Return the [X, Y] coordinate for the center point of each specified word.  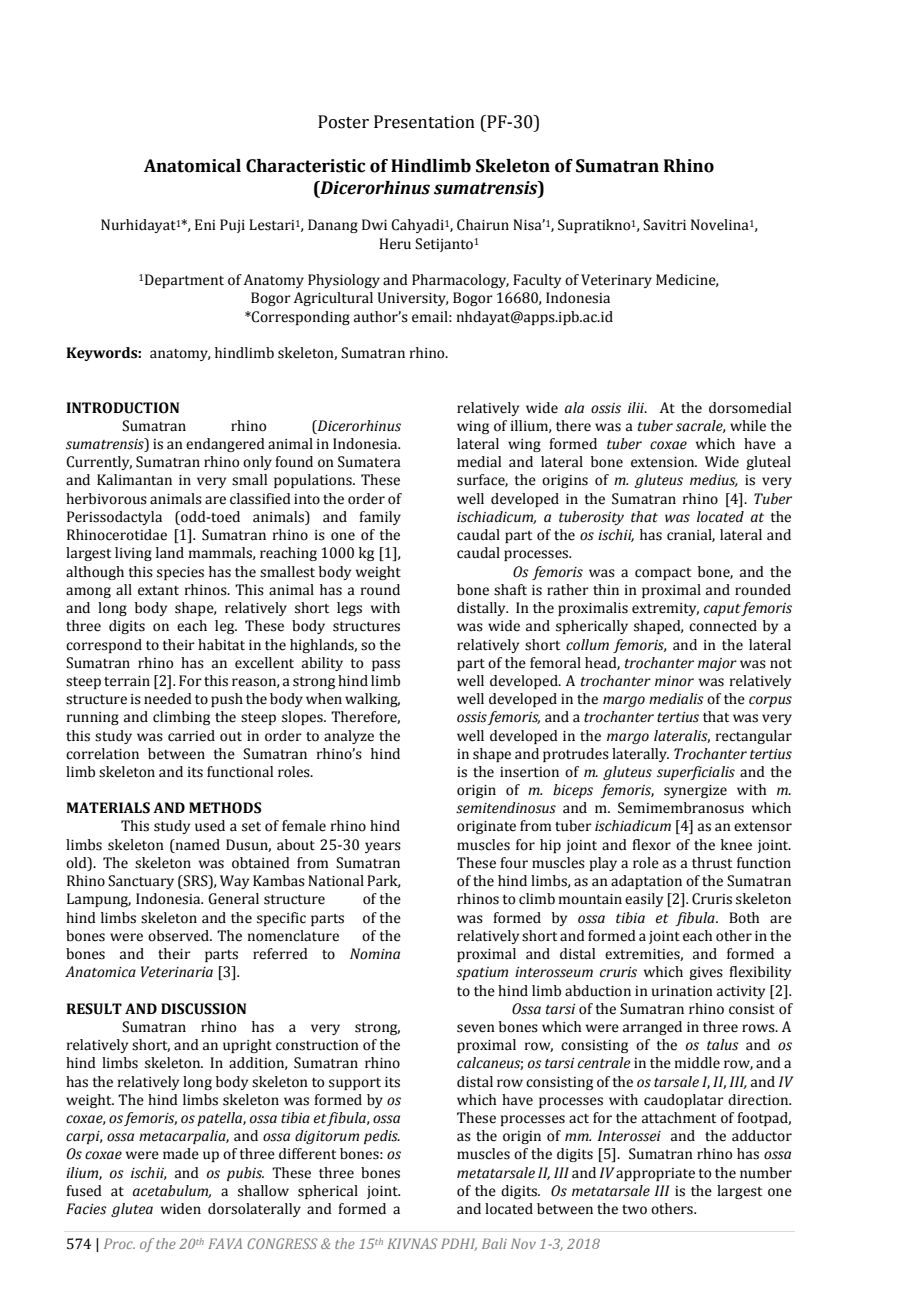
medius [714, 480]
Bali [494, 1243]
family [380, 518]
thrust [712, 863]
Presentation [424, 122]
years [383, 847]
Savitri [664, 225]
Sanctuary [141, 882]
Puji [232, 226]
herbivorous [106, 499]
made [181, 1154]
